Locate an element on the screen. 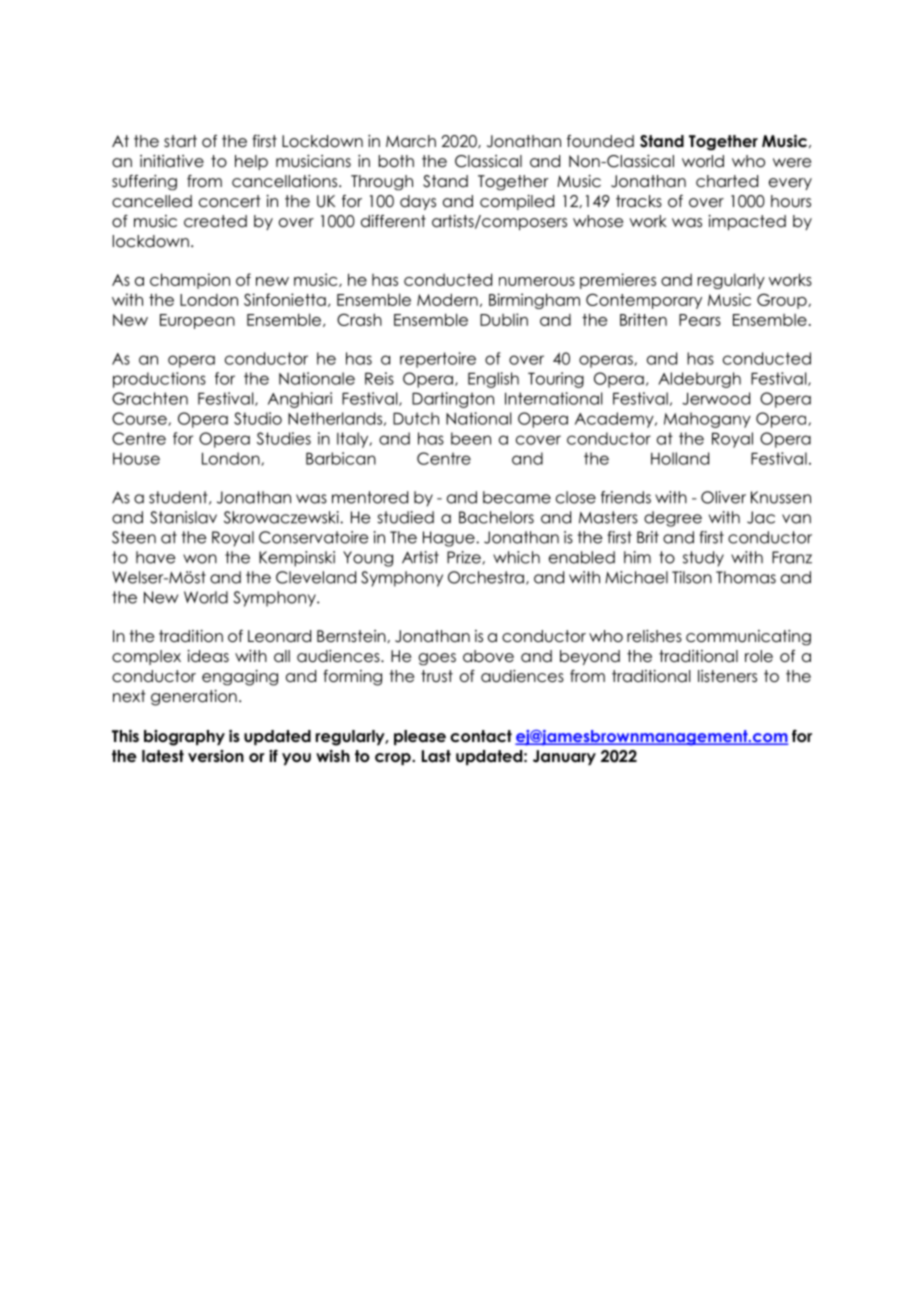 This screenshot has height=1308, width=924. March is located at coordinates (411, 141).
